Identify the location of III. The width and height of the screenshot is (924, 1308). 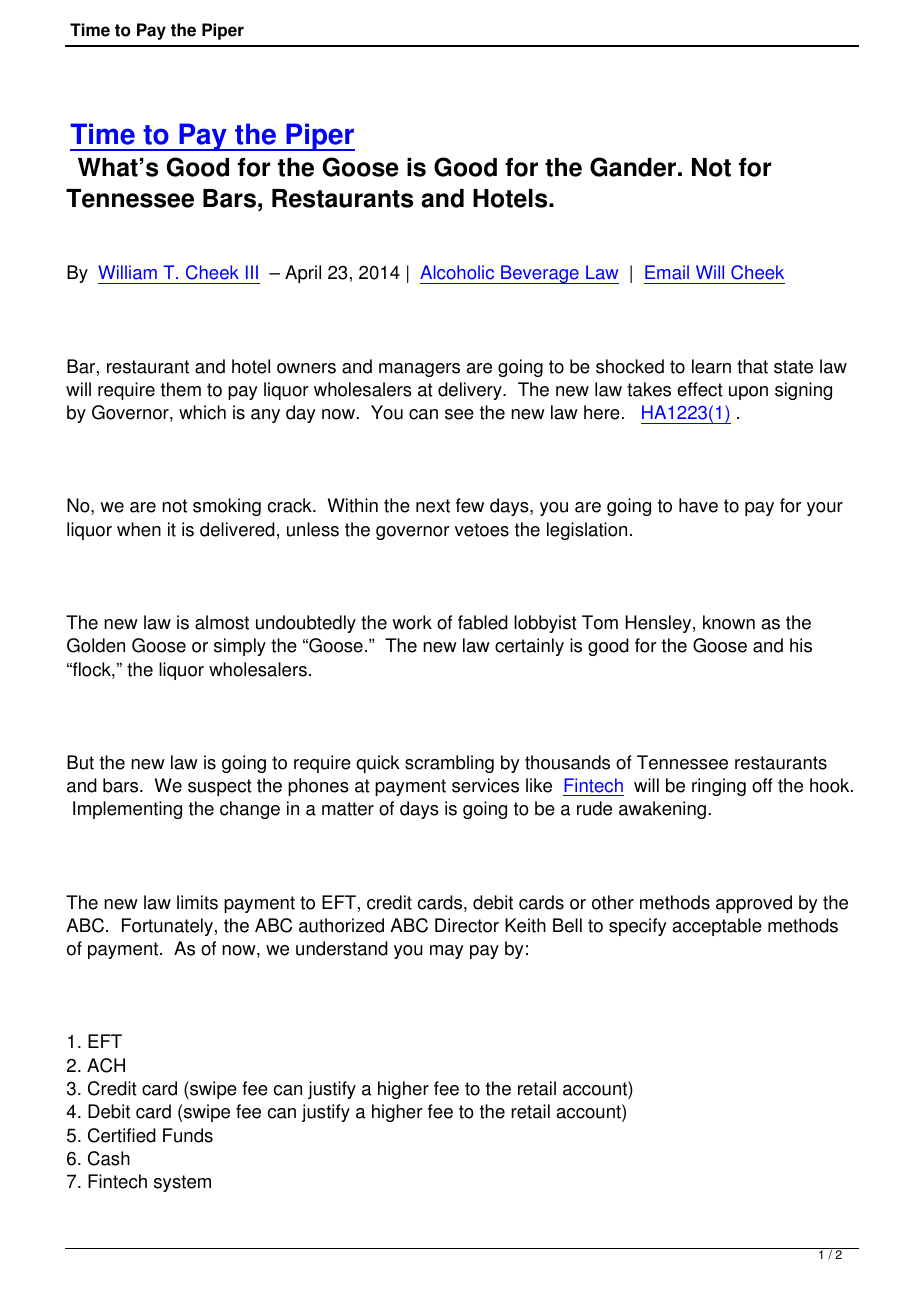
(252, 272).
